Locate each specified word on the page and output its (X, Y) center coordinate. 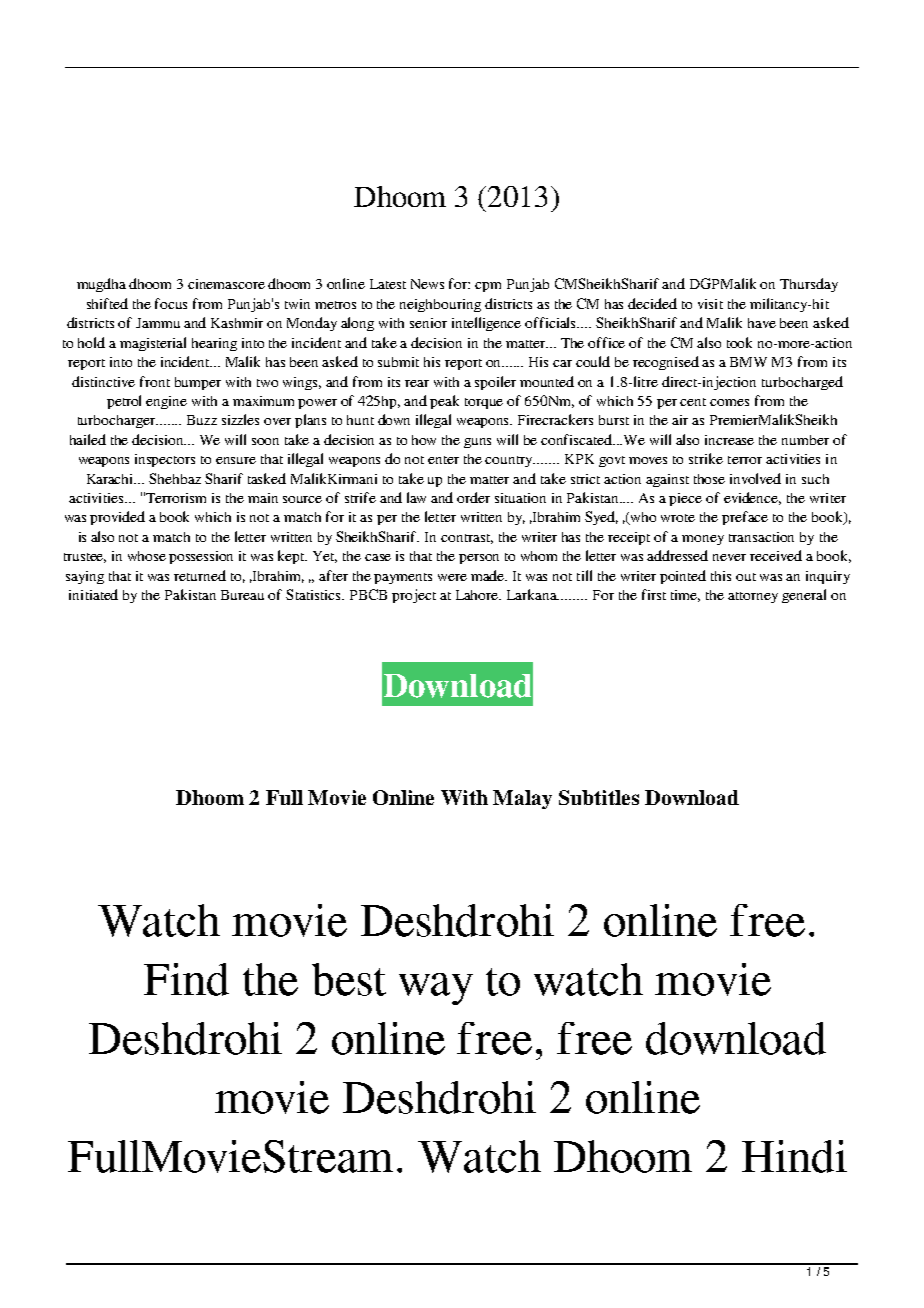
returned (200, 575)
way (436, 989)
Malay (522, 799)
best (349, 979)
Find (186, 979)
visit (710, 304)
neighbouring (440, 305)
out (746, 577)
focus (171, 303)
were (452, 577)
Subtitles (599, 797)
